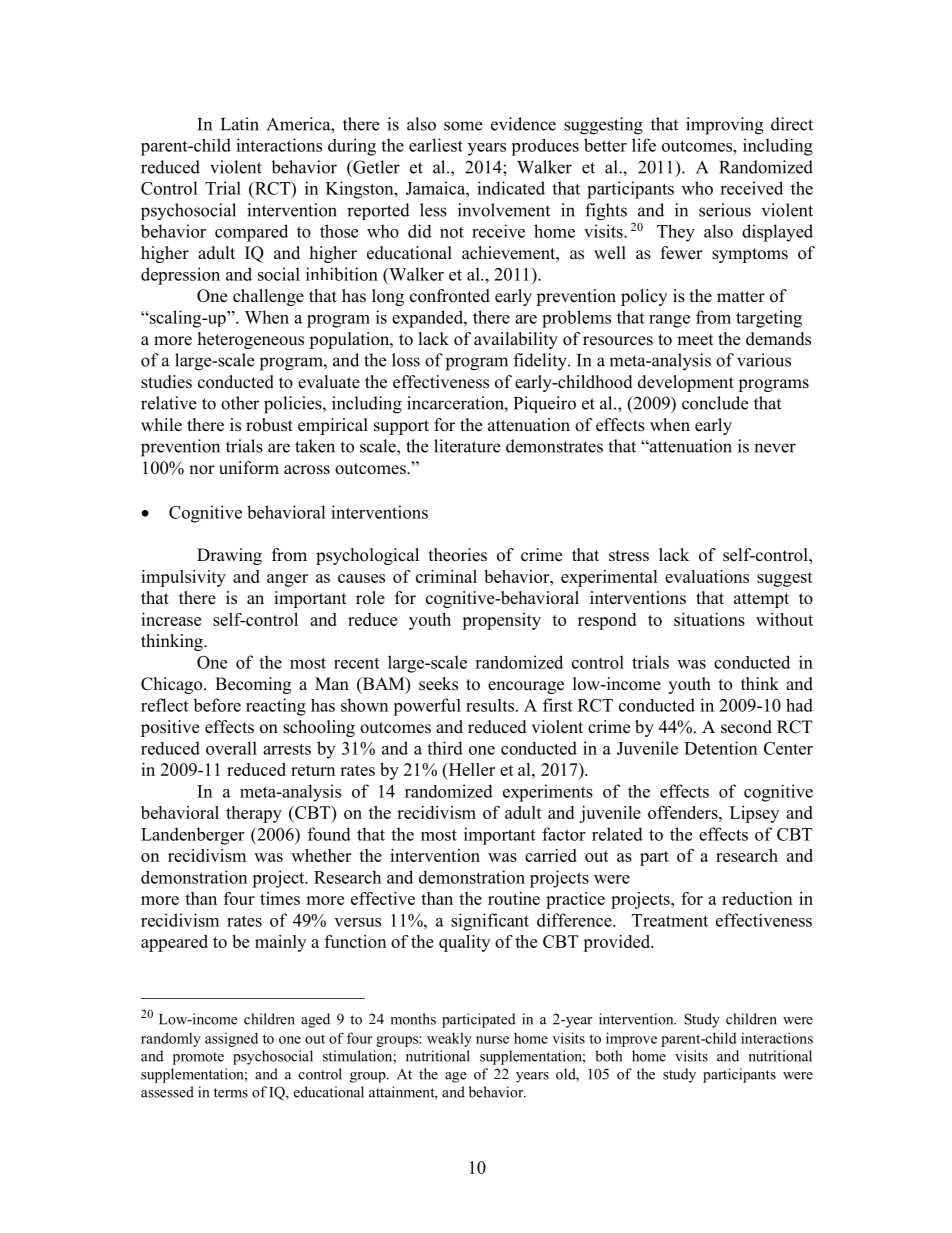 The height and width of the image is (1233, 952). I want to click on literature, so click(467, 446).
